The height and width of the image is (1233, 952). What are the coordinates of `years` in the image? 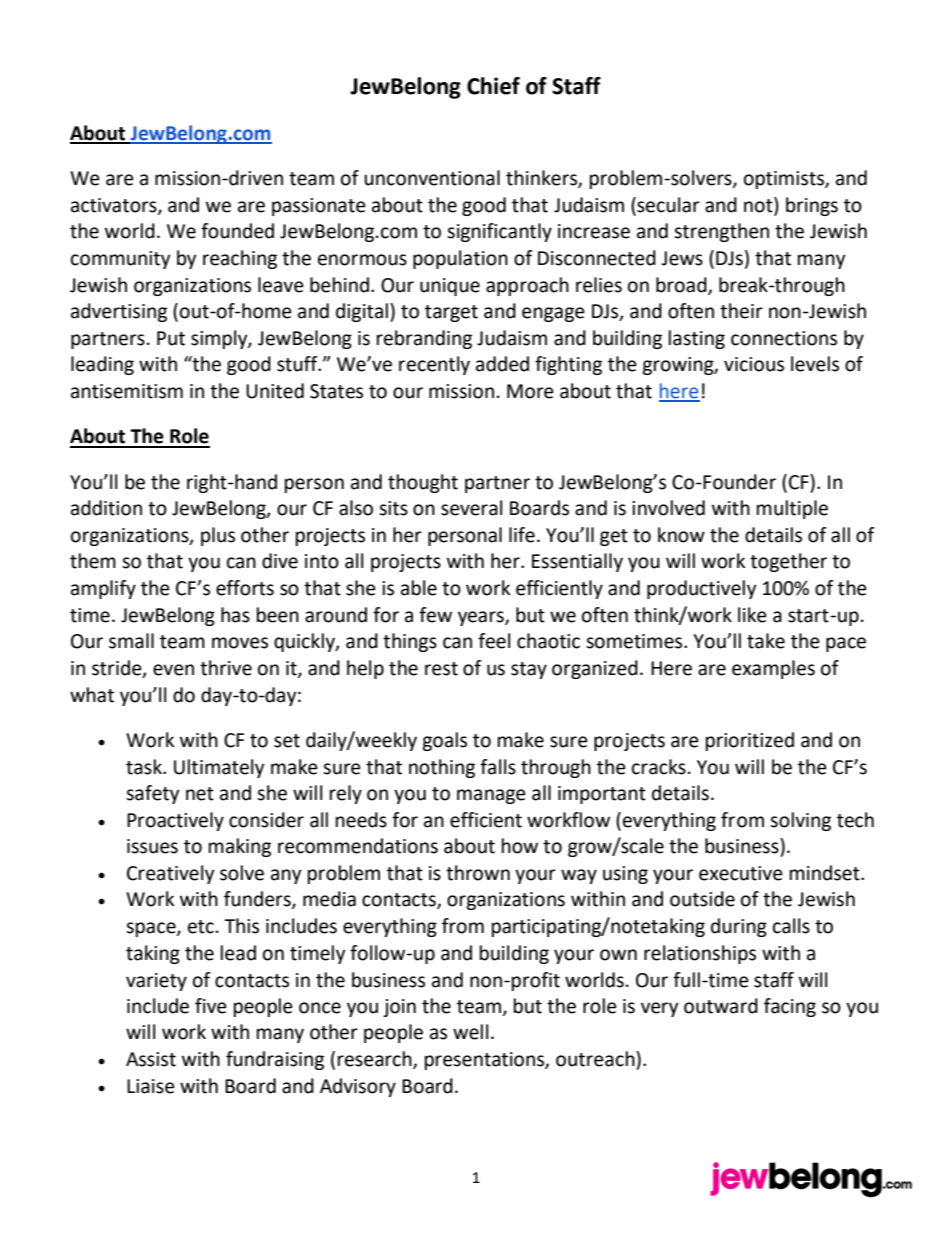 It's located at (482, 618).
